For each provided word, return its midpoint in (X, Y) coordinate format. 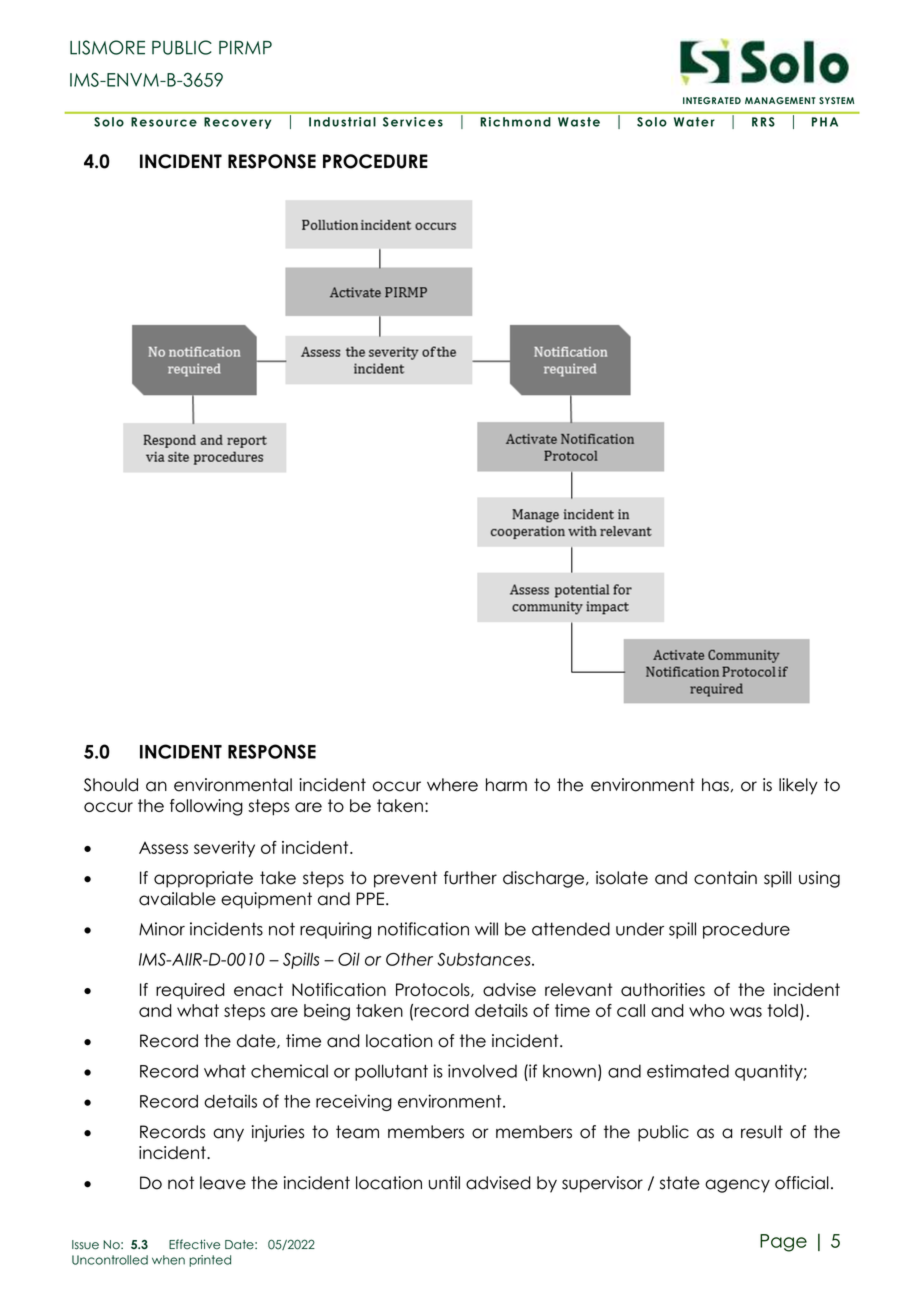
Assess (163, 848)
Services (413, 122)
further (470, 878)
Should (111, 785)
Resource (164, 122)
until (444, 1183)
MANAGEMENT (780, 100)
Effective (194, 1244)
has (715, 785)
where (452, 785)
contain (725, 878)
